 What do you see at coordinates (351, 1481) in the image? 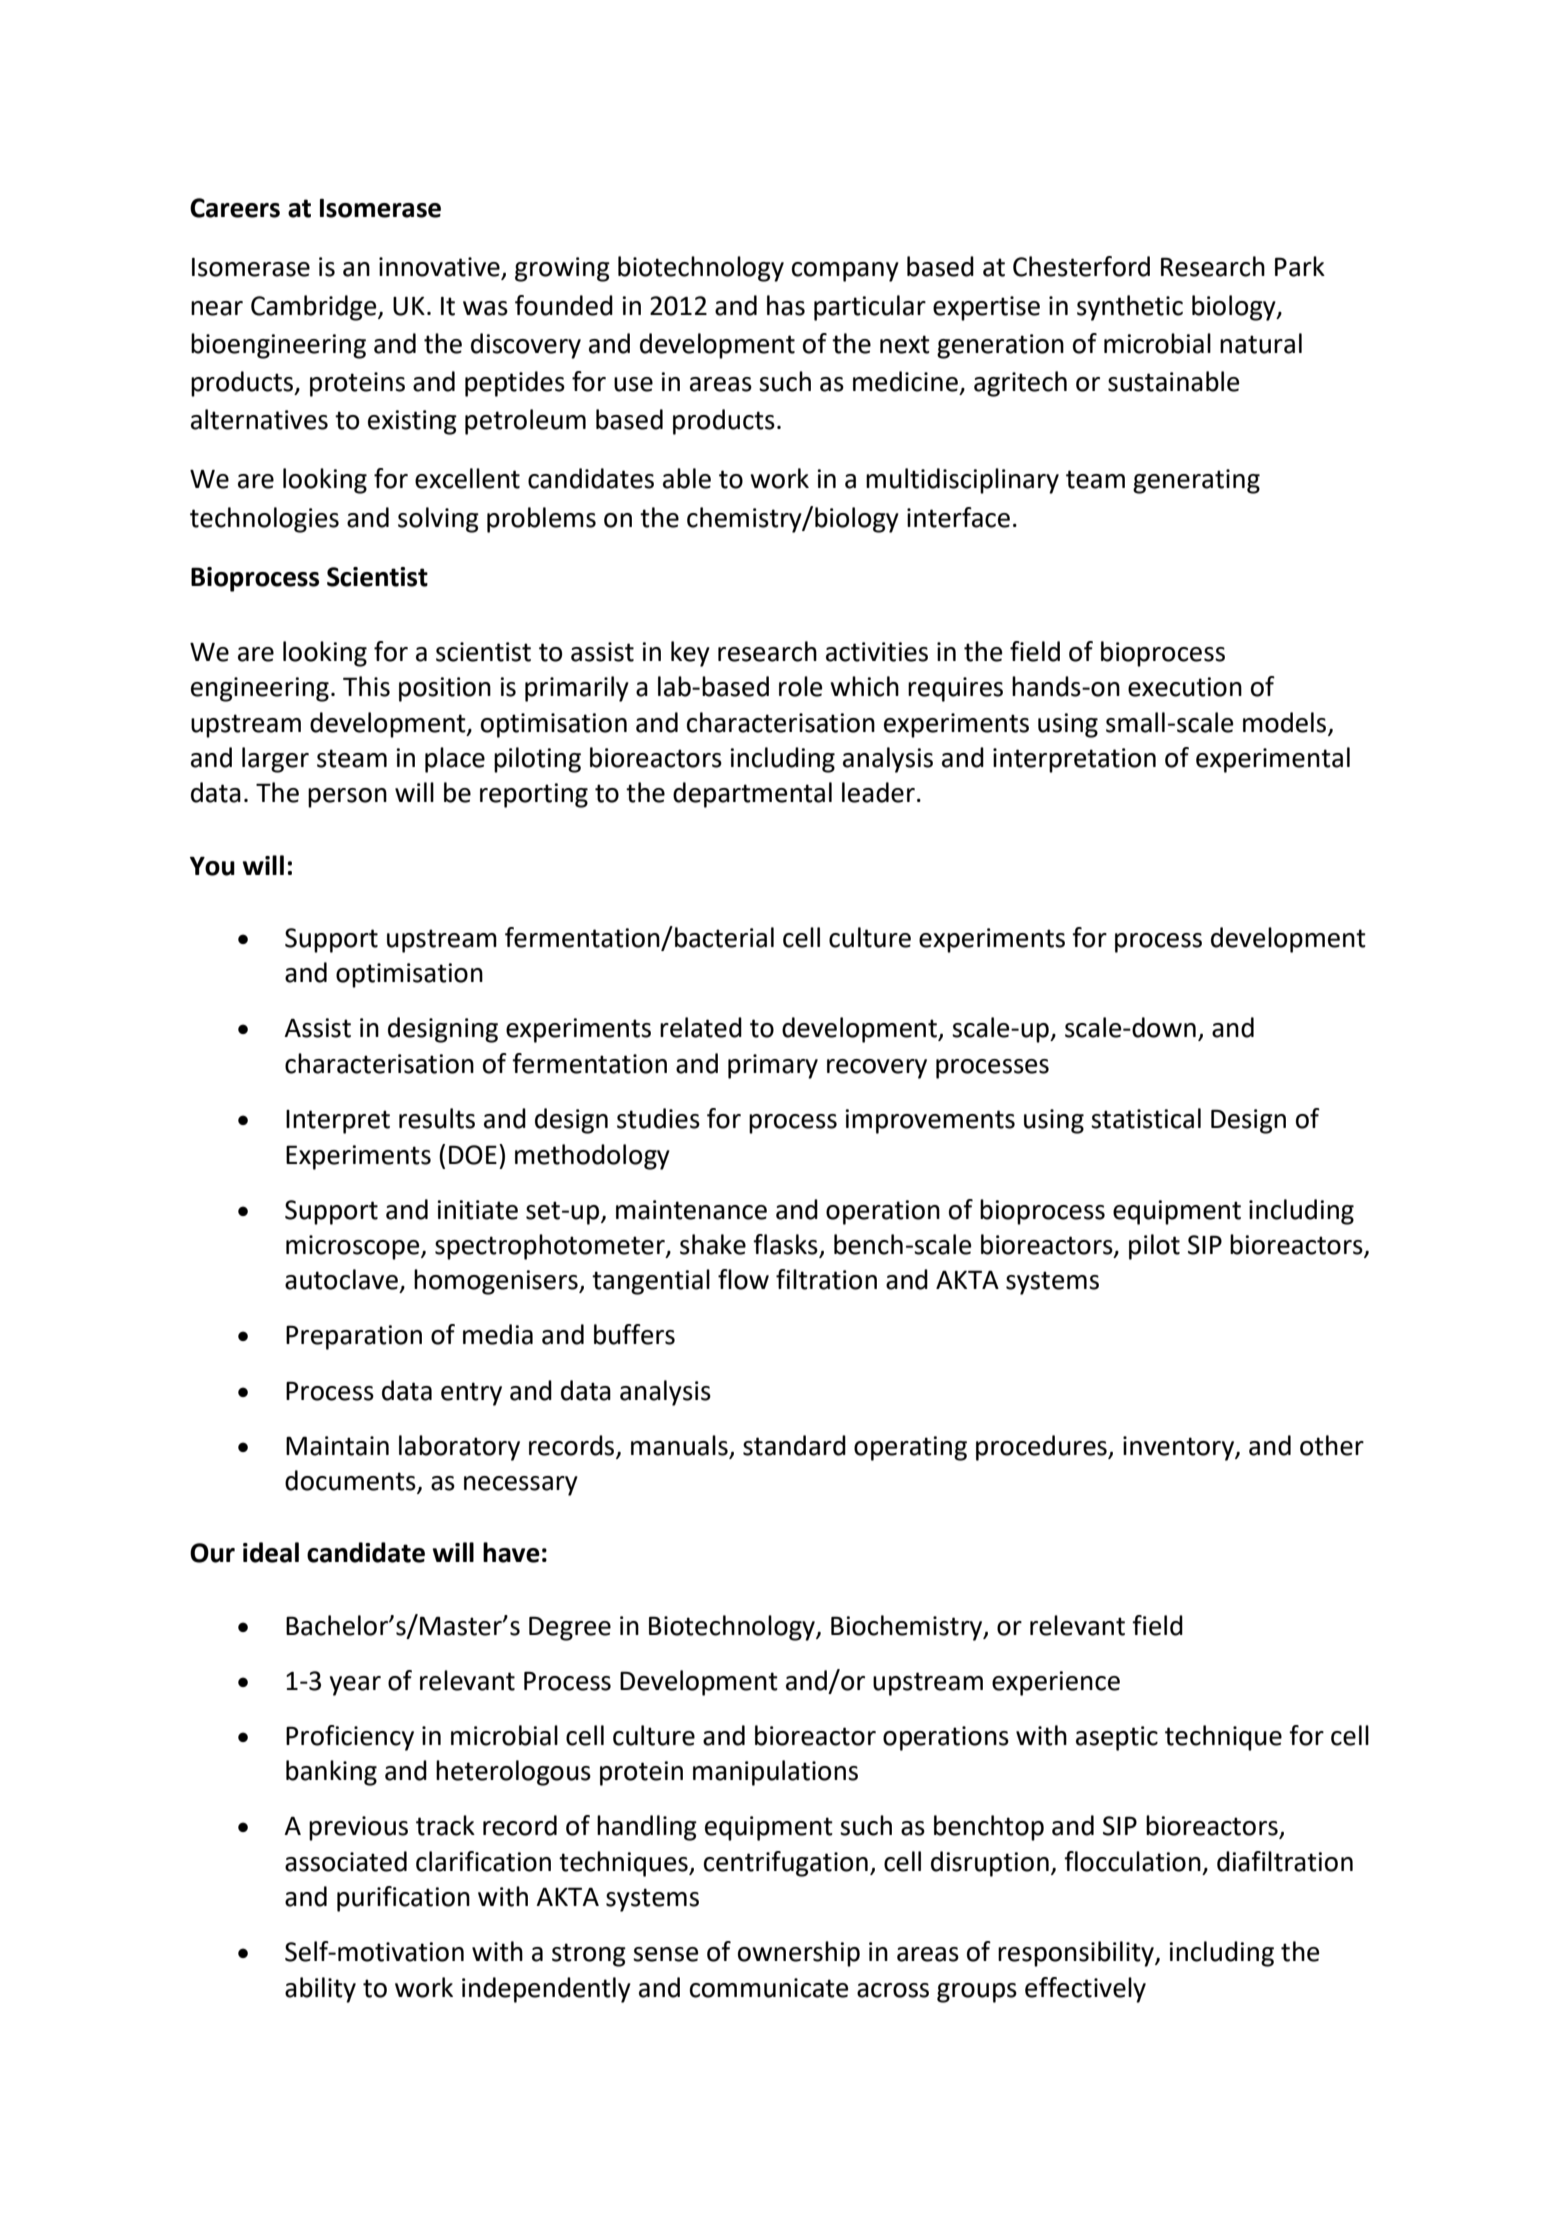
I see `documents` at bounding box center [351, 1481].
